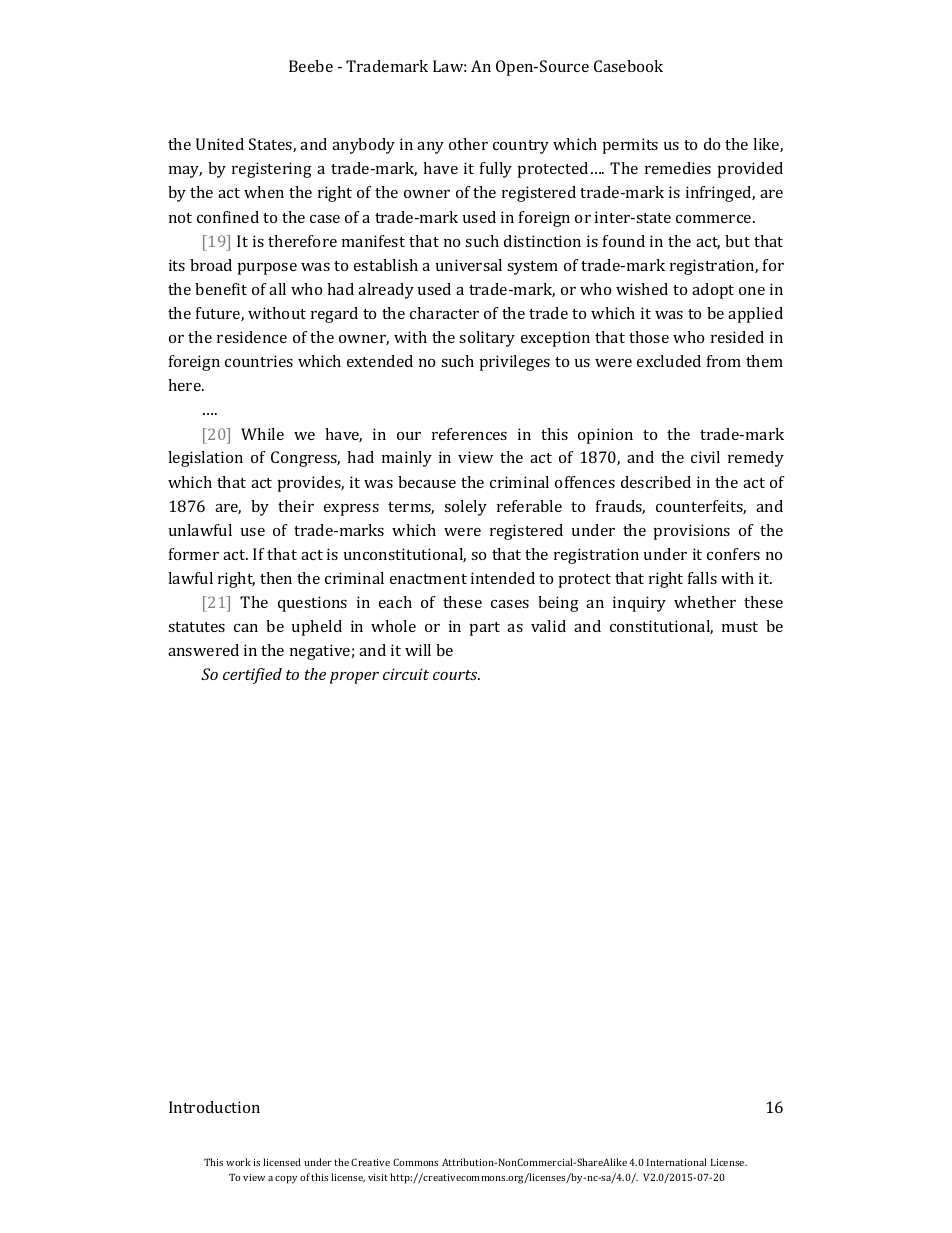 This screenshot has width=952, height=1233. What do you see at coordinates (468, 144) in the screenshot?
I see `other` at bounding box center [468, 144].
